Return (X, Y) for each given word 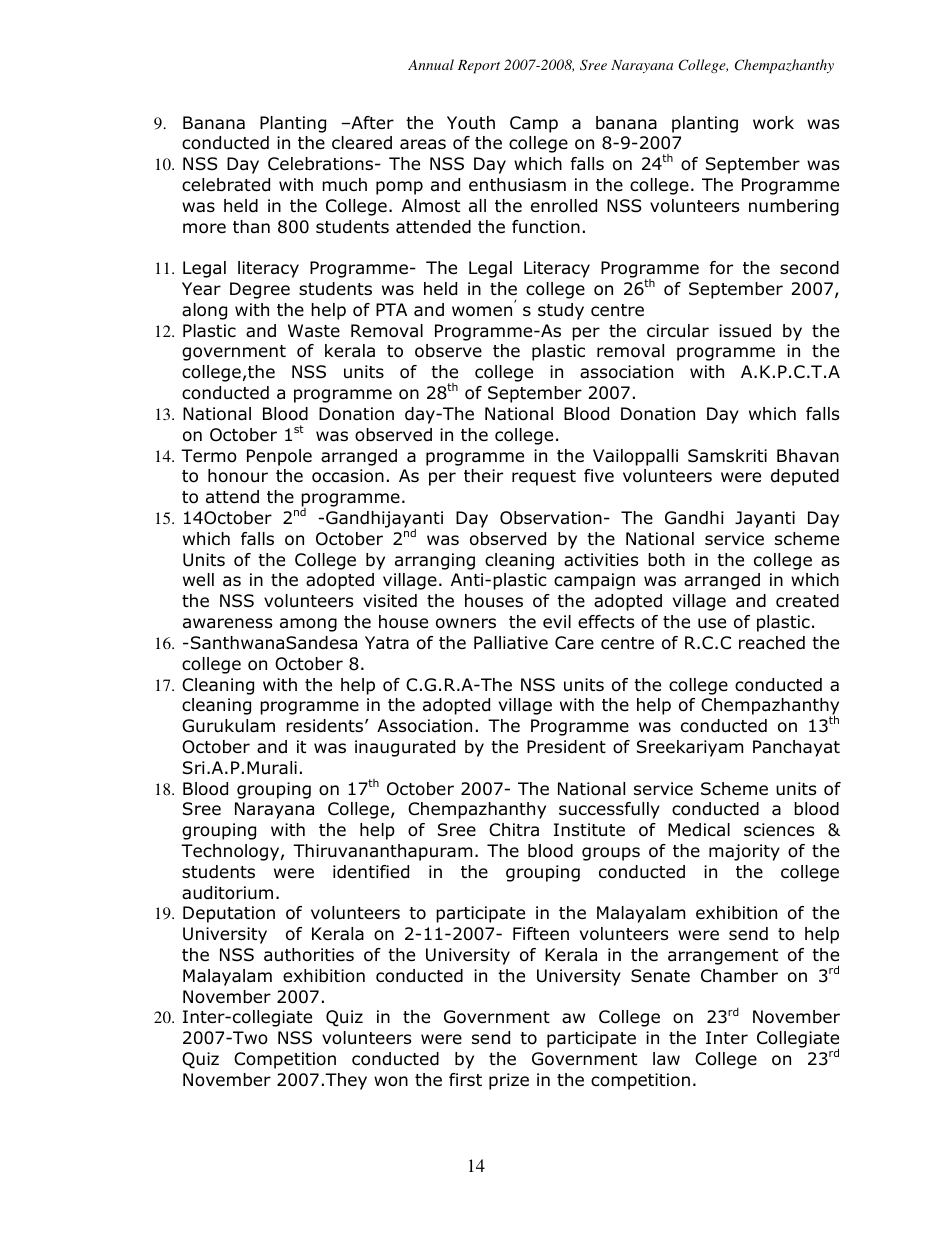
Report (479, 66)
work (773, 123)
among (308, 625)
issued (745, 331)
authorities (309, 955)
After (371, 123)
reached (772, 643)
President (566, 747)
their (483, 476)
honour (238, 476)
